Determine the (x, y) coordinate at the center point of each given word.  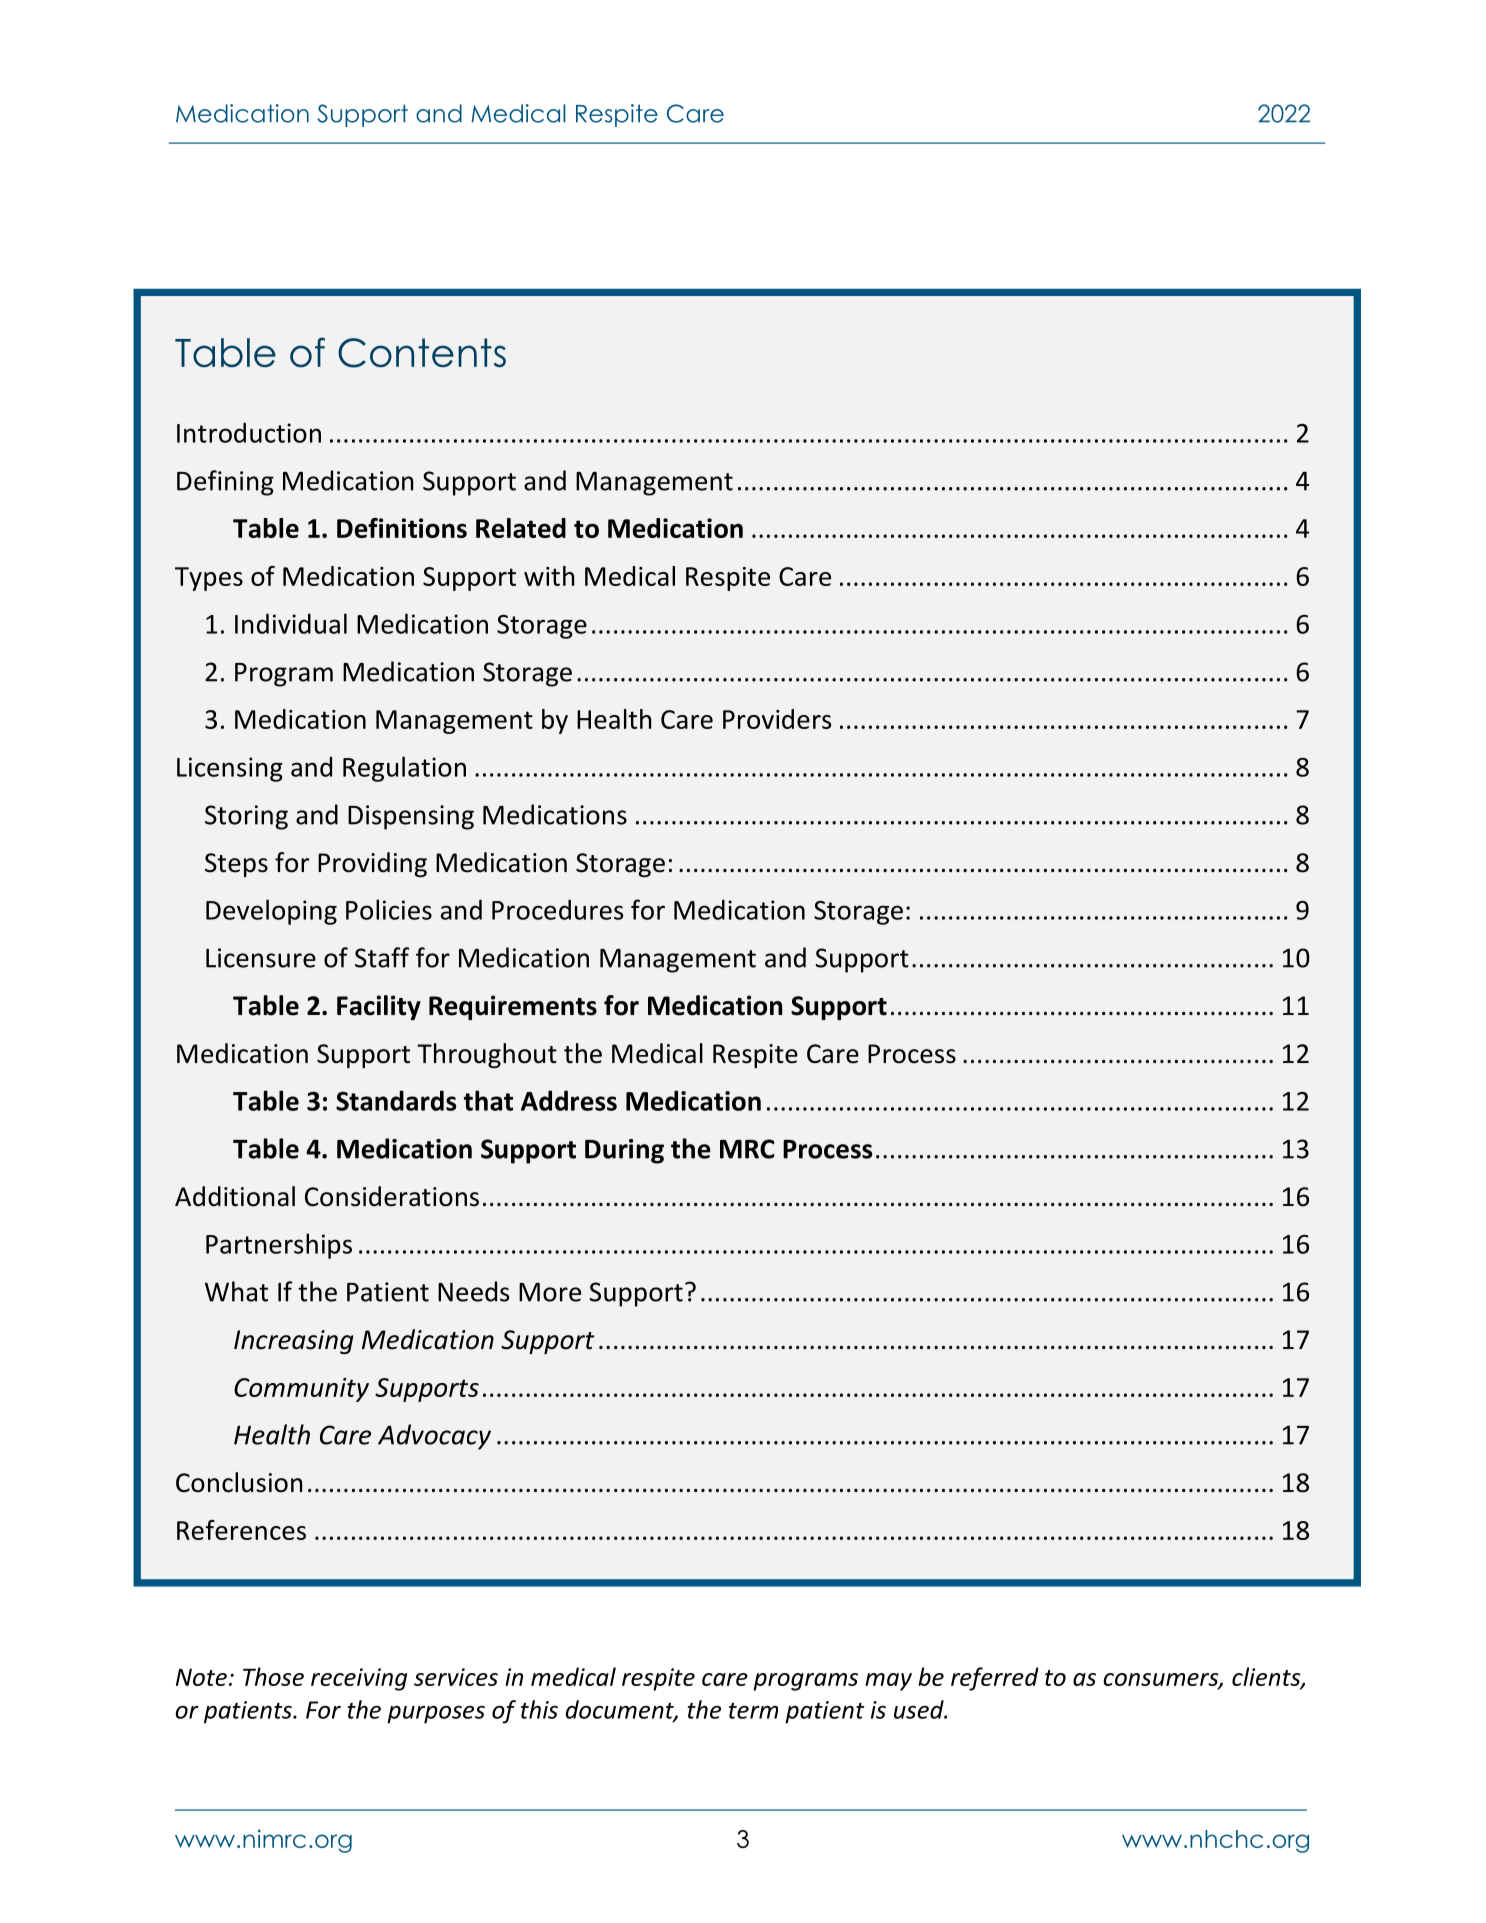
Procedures (557, 909)
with (549, 576)
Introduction (249, 432)
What (236, 1291)
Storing (246, 817)
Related (521, 528)
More (550, 1292)
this (539, 1709)
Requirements (513, 1007)
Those (273, 1676)
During (624, 1151)
